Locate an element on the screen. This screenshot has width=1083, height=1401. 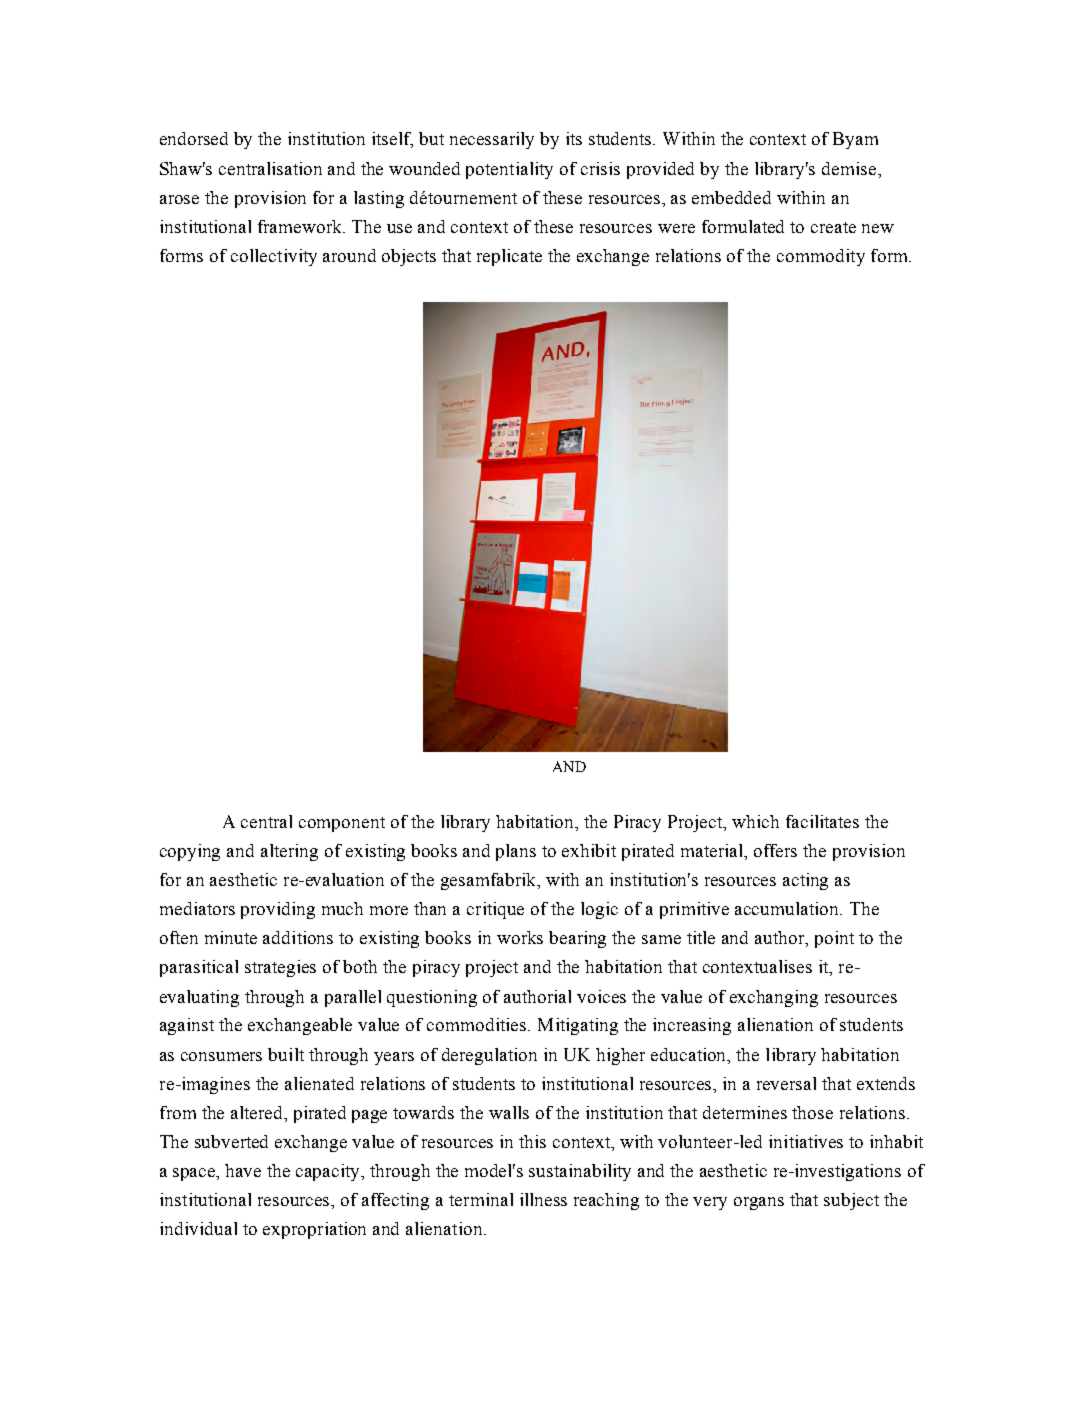
collectivity is located at coordinates (274, 257).
